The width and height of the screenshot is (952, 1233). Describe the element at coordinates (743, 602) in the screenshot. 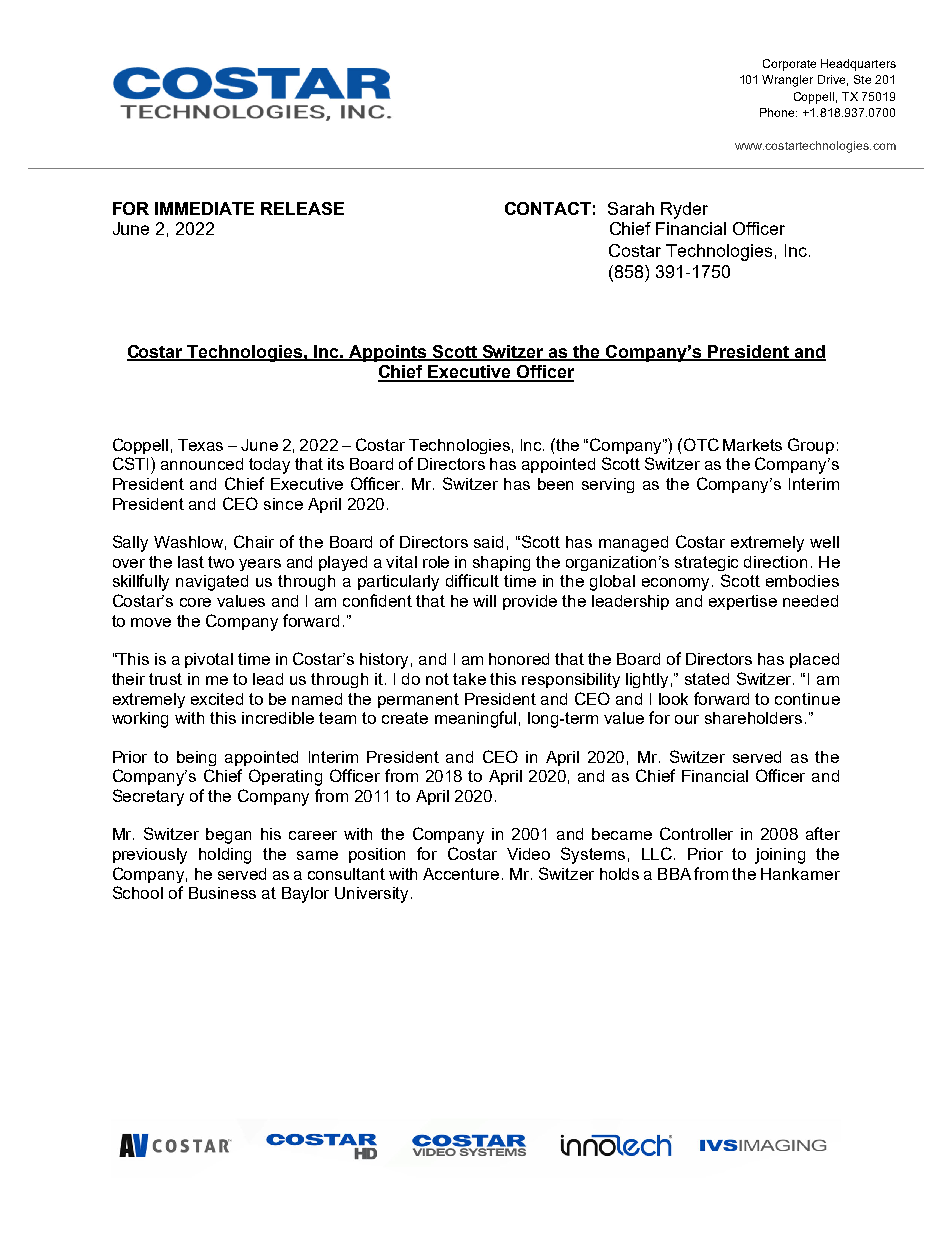

I see `expertise` at that location.
